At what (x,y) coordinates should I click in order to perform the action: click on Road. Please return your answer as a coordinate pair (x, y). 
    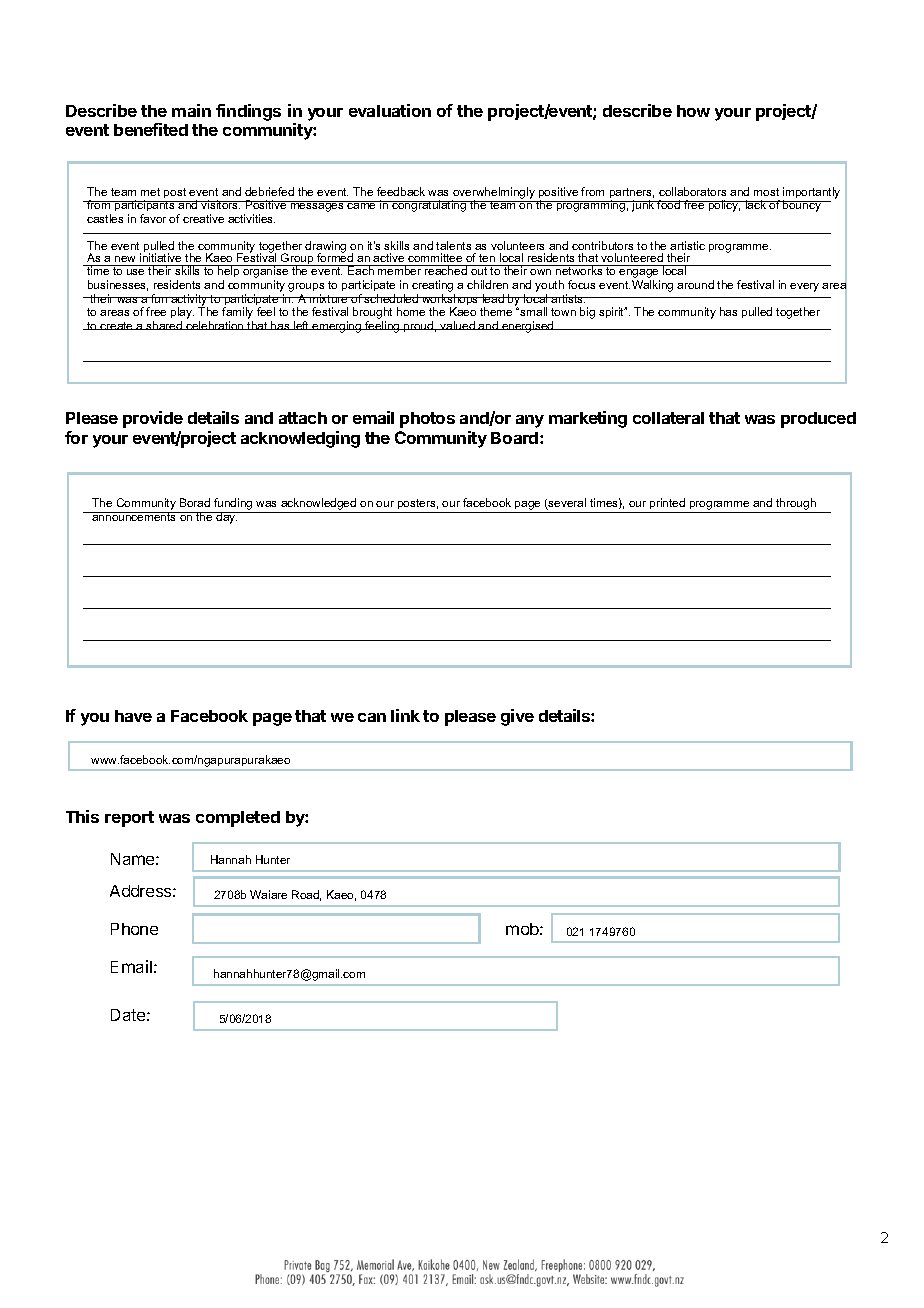
    Looking at the image, I should click on (306, 895).
